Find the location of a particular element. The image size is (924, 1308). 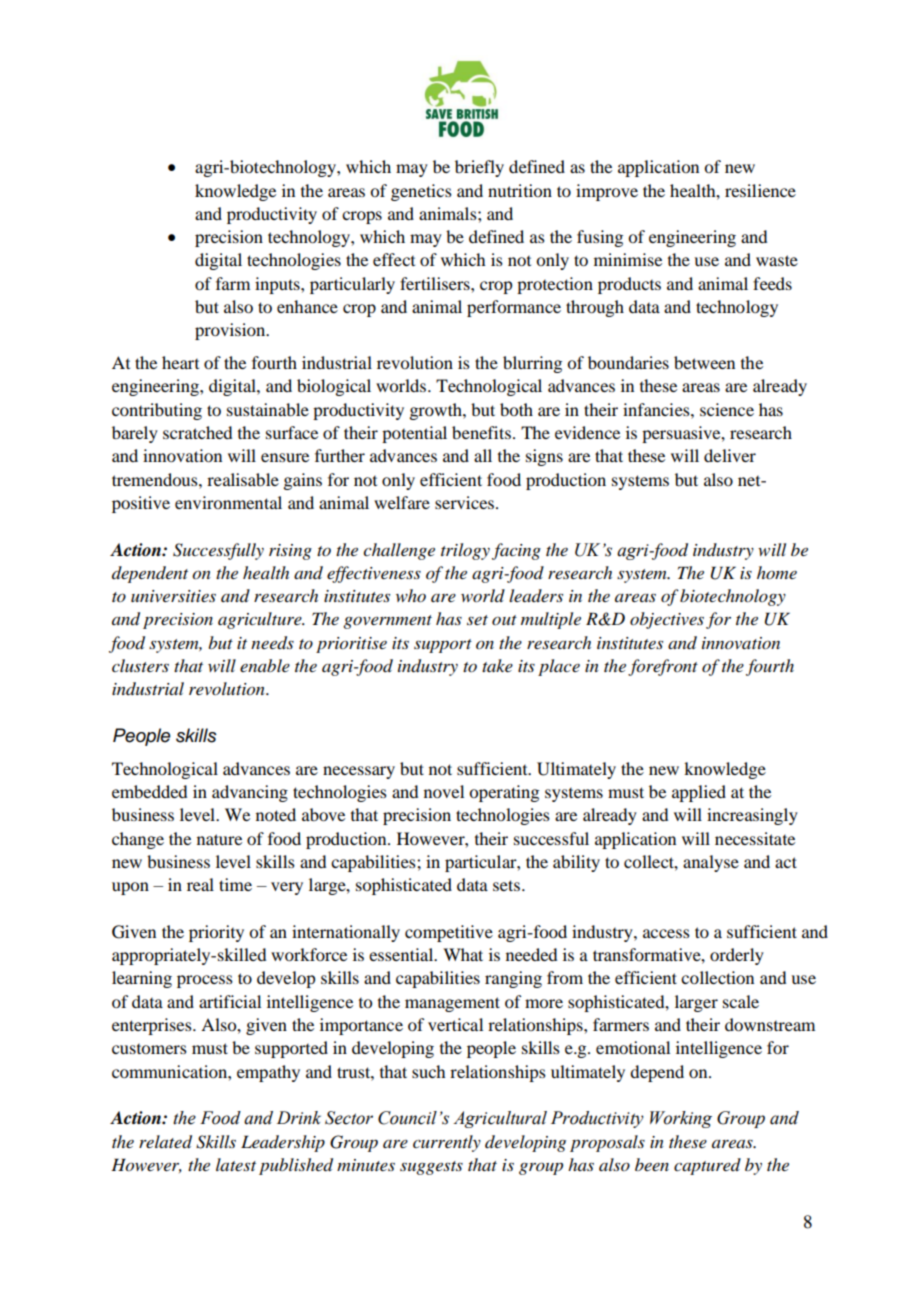

take is located at coordinates (497, 665).
